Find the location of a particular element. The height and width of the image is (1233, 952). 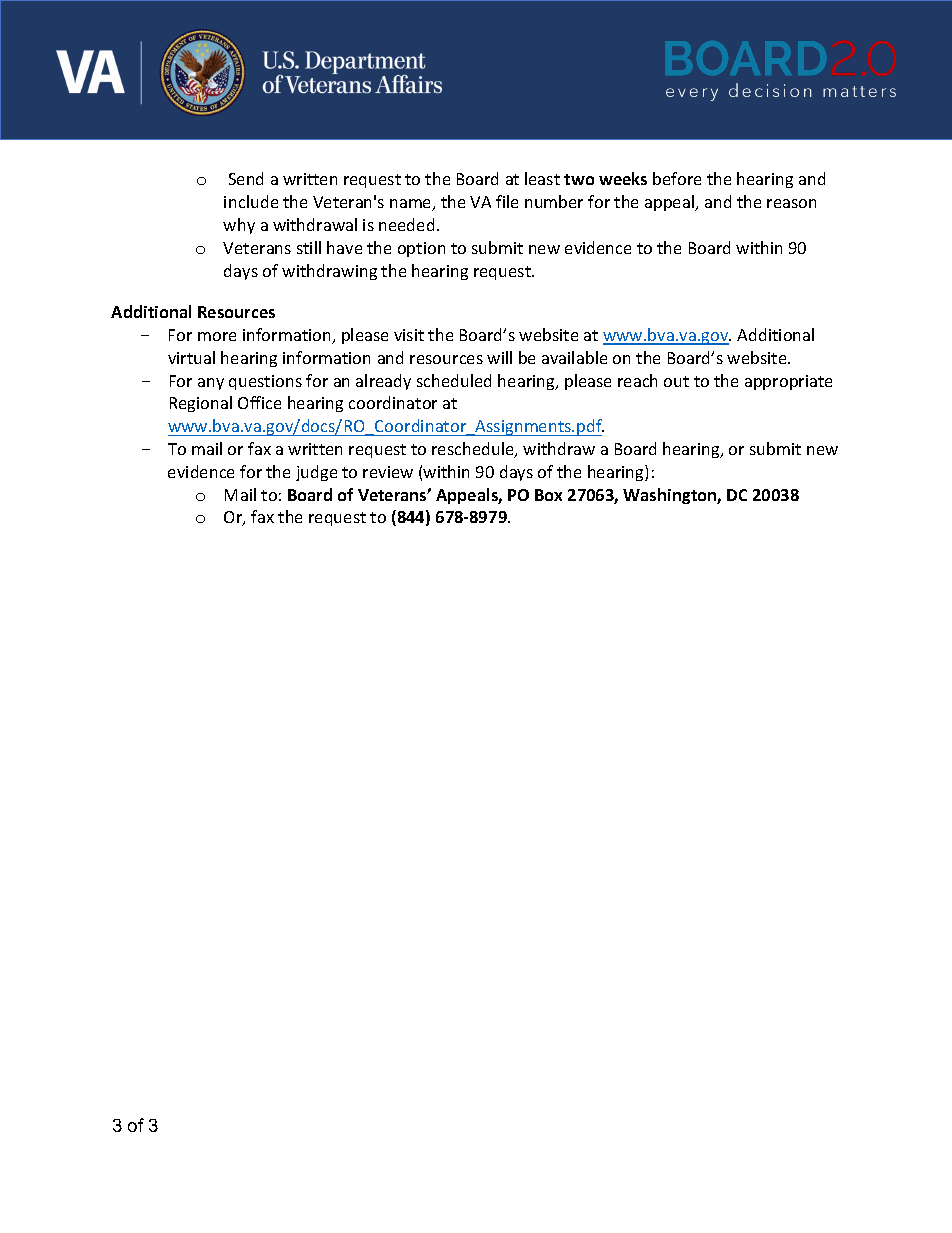

file is located at coordinates (507, 201).
